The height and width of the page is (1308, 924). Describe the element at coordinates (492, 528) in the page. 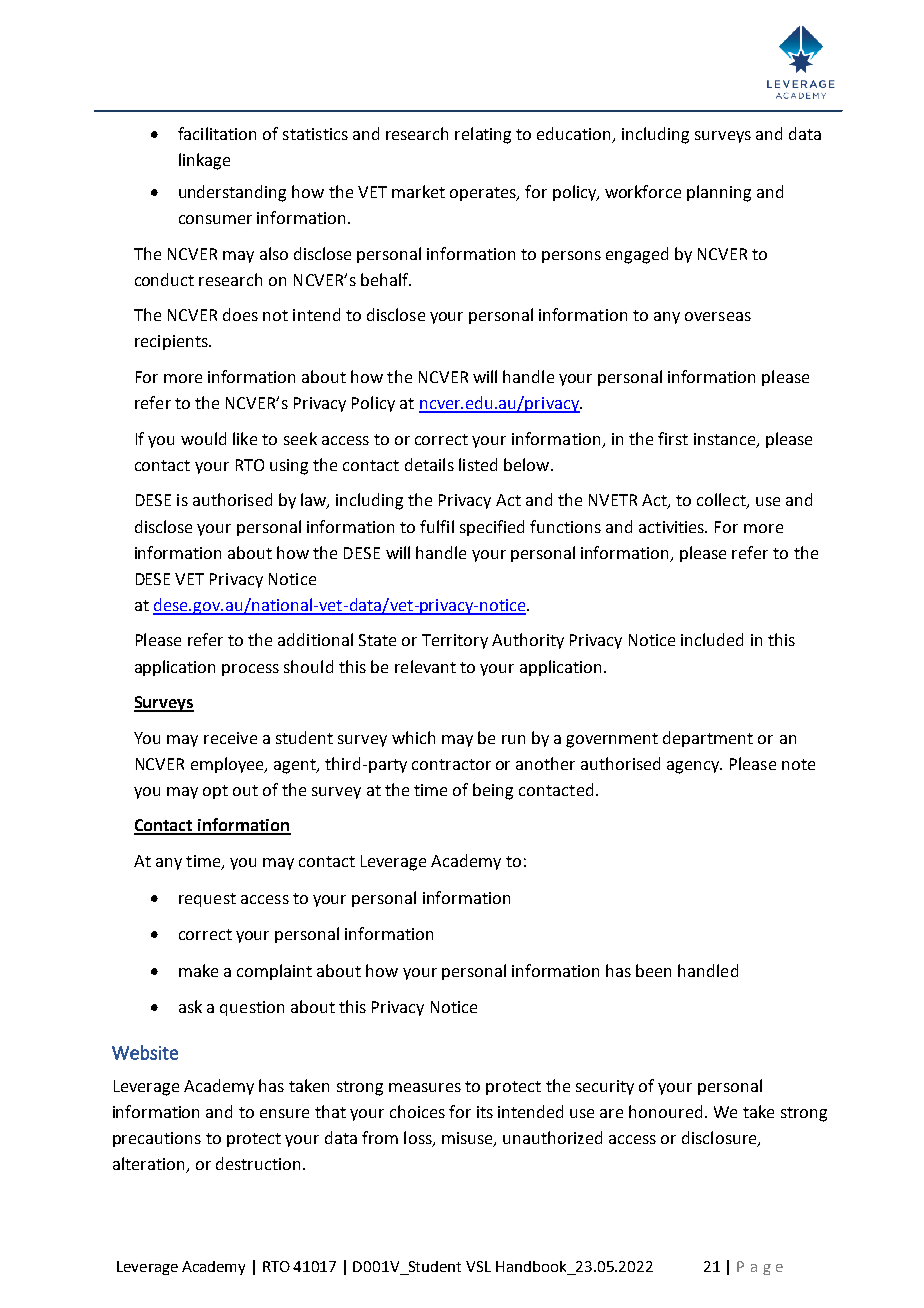

I see `specified` at that location.
